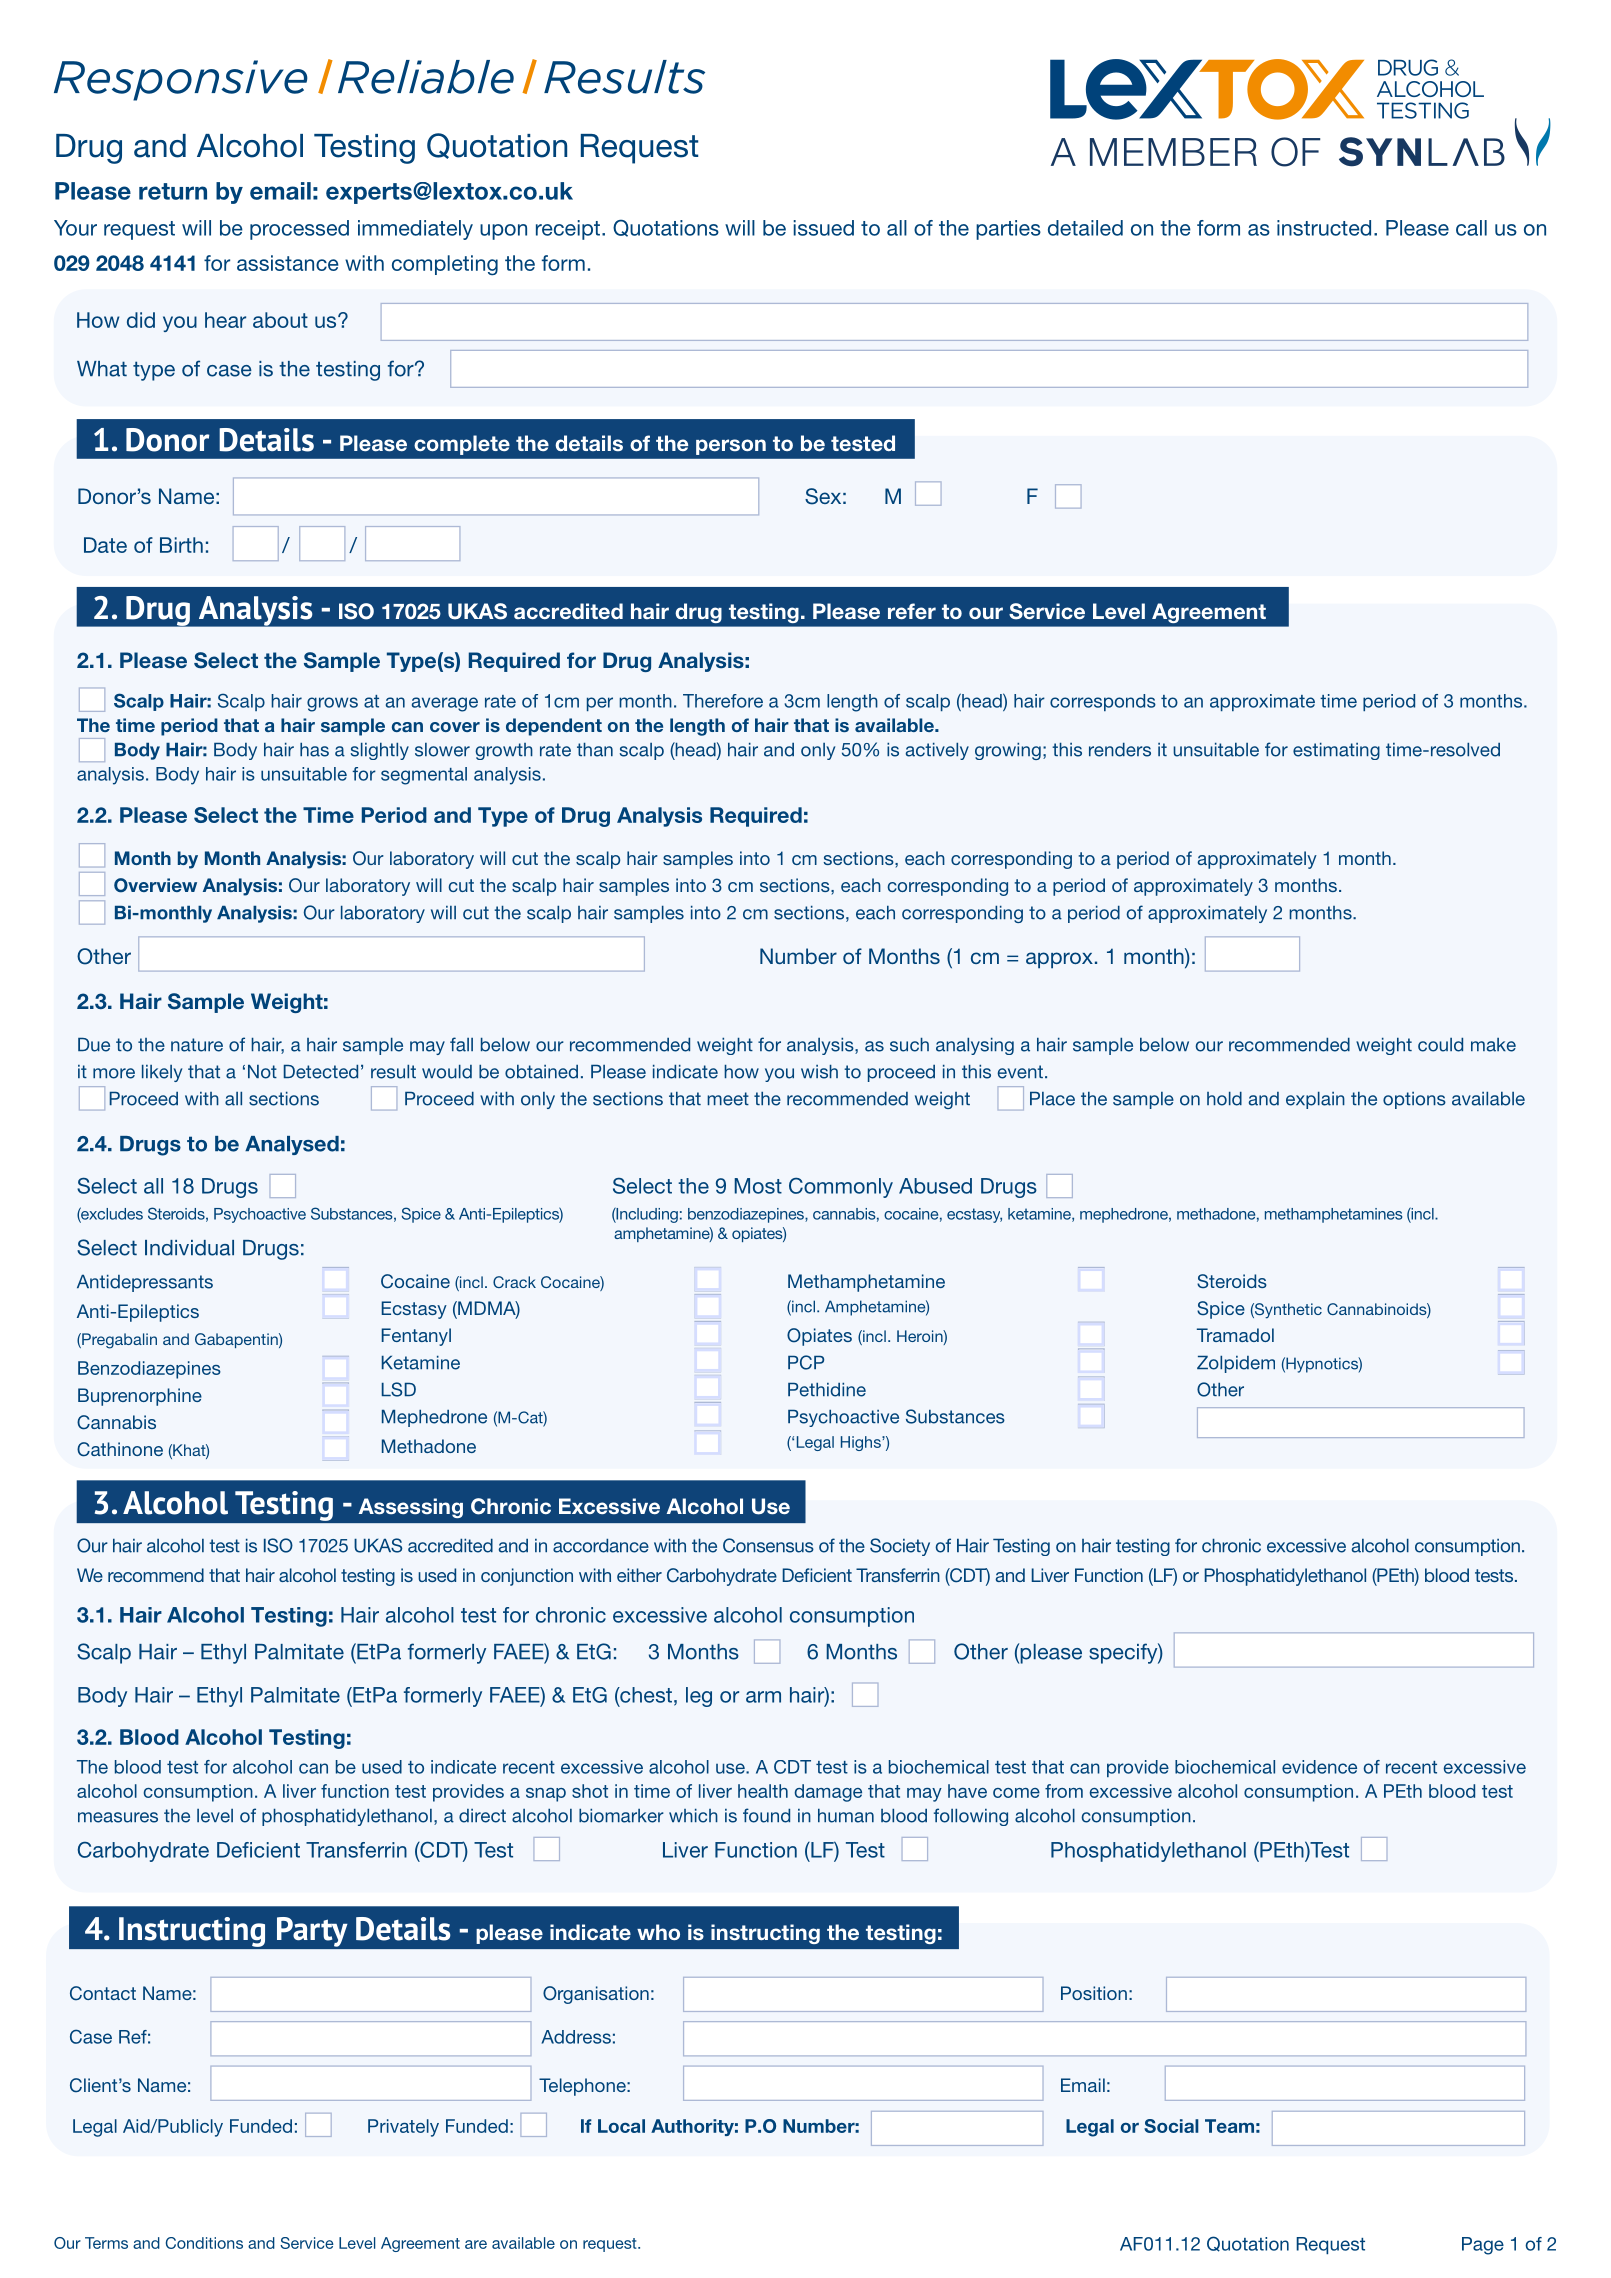 This document has height=2278, width=1611. Describe the element at coordinates (204, 2243) in the document. I see `Conditions` at that location.
